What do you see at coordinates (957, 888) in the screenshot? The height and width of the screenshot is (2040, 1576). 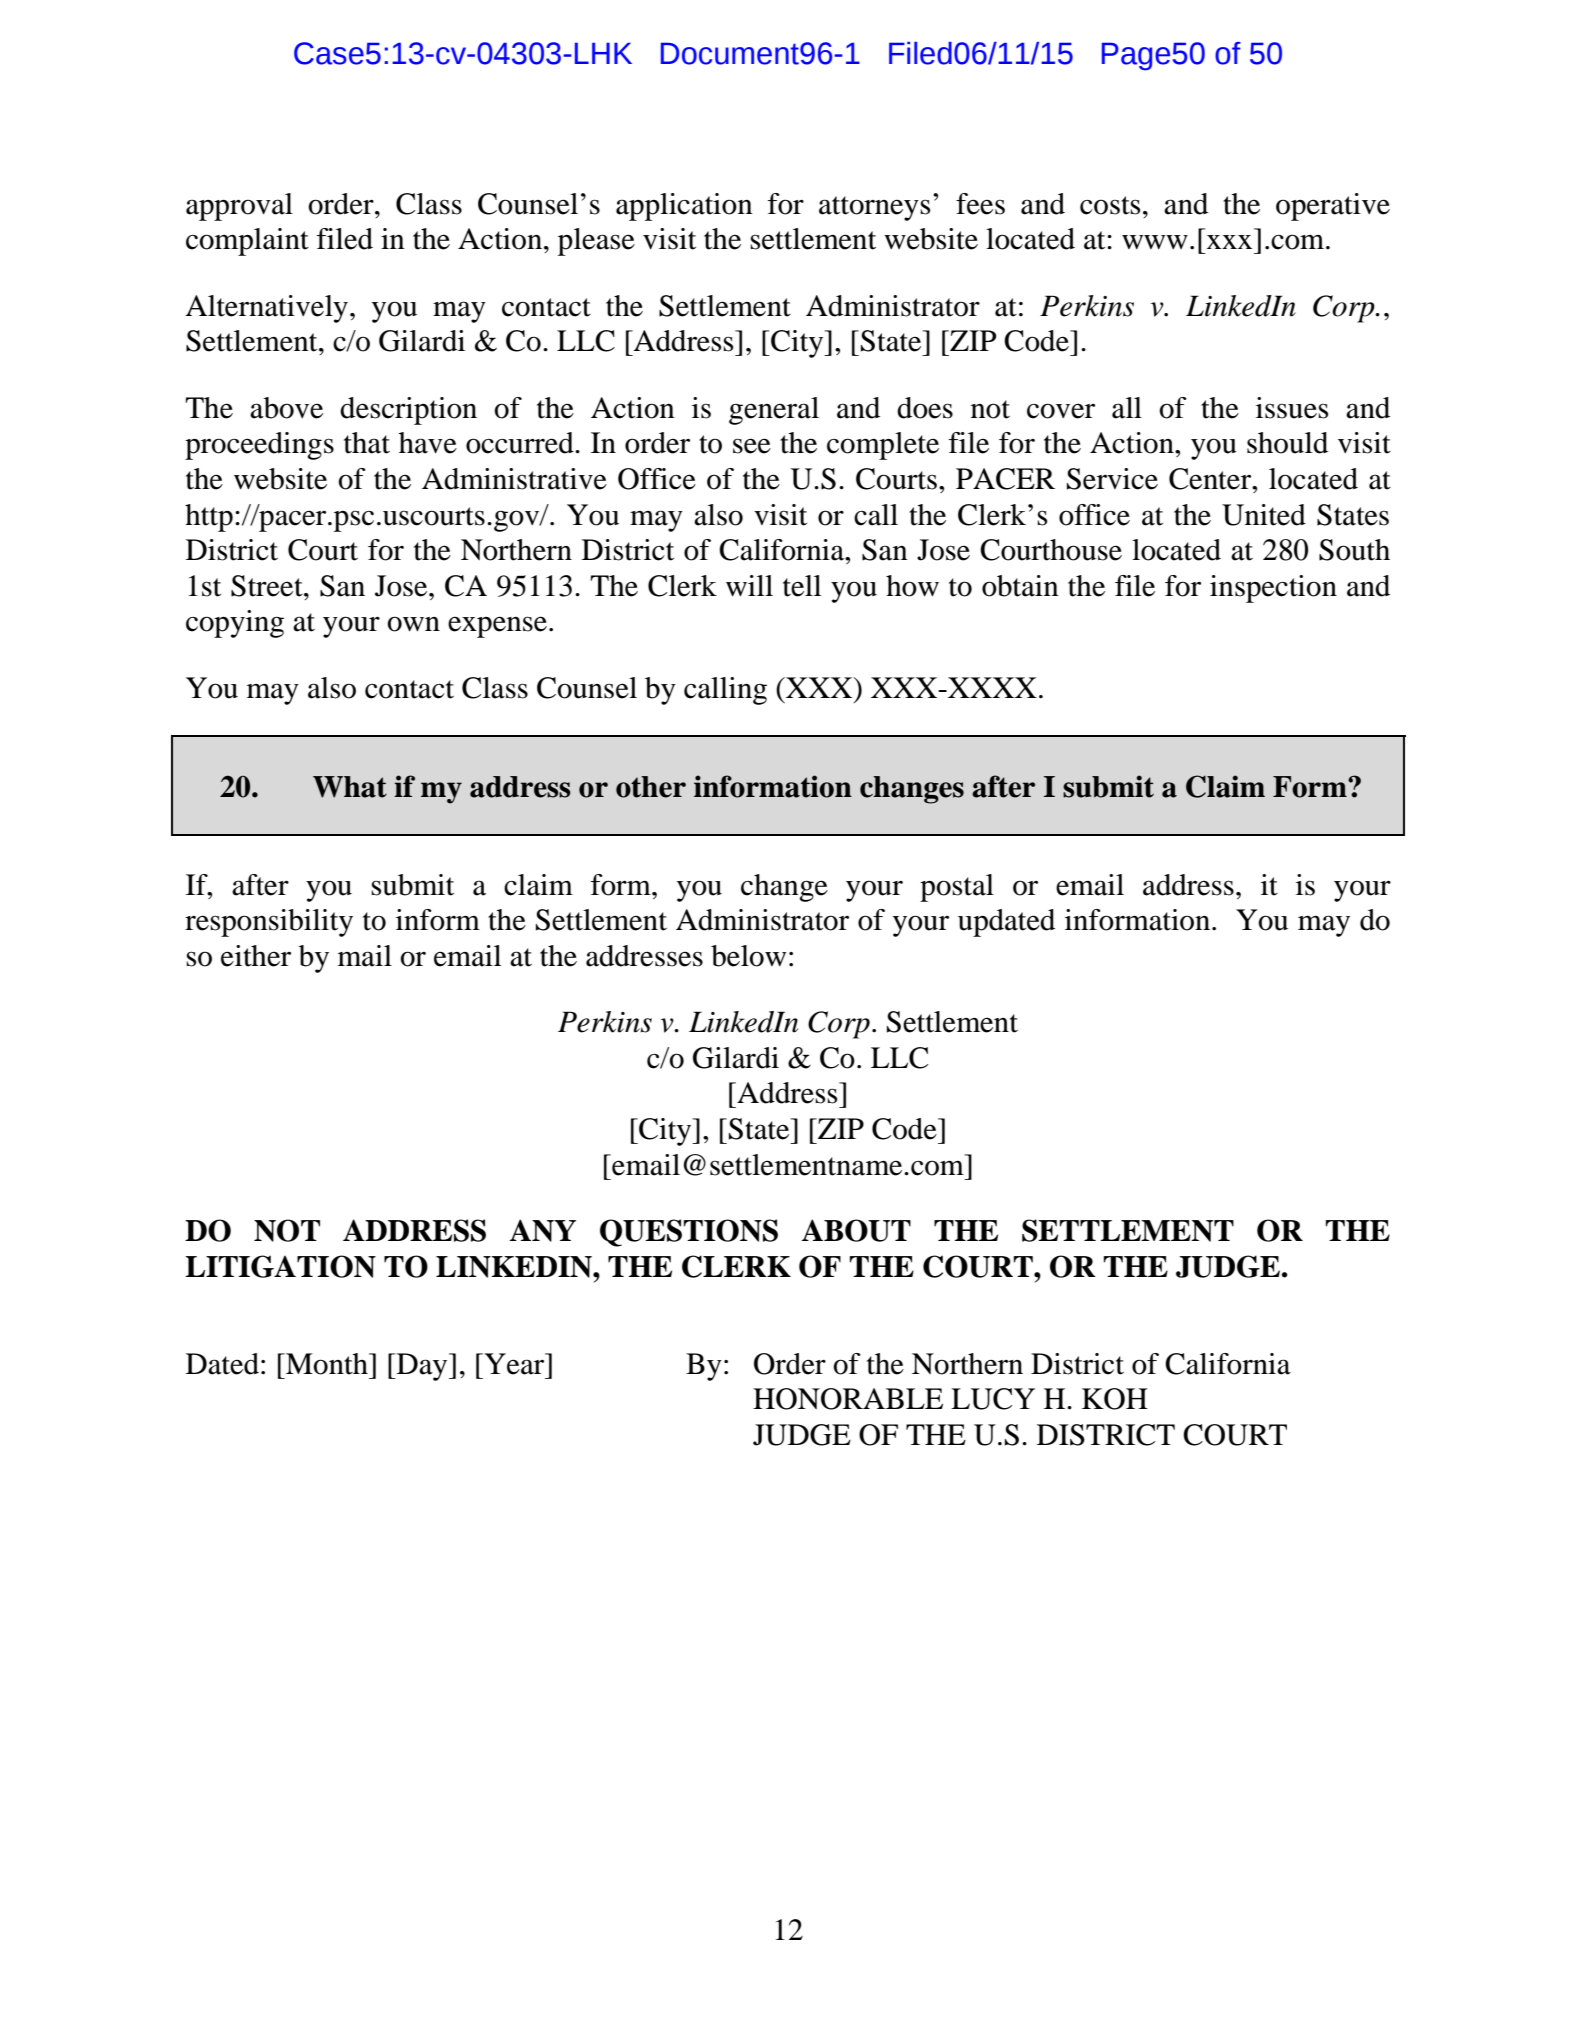 I see `postal` at bounding box center [957, 888].
